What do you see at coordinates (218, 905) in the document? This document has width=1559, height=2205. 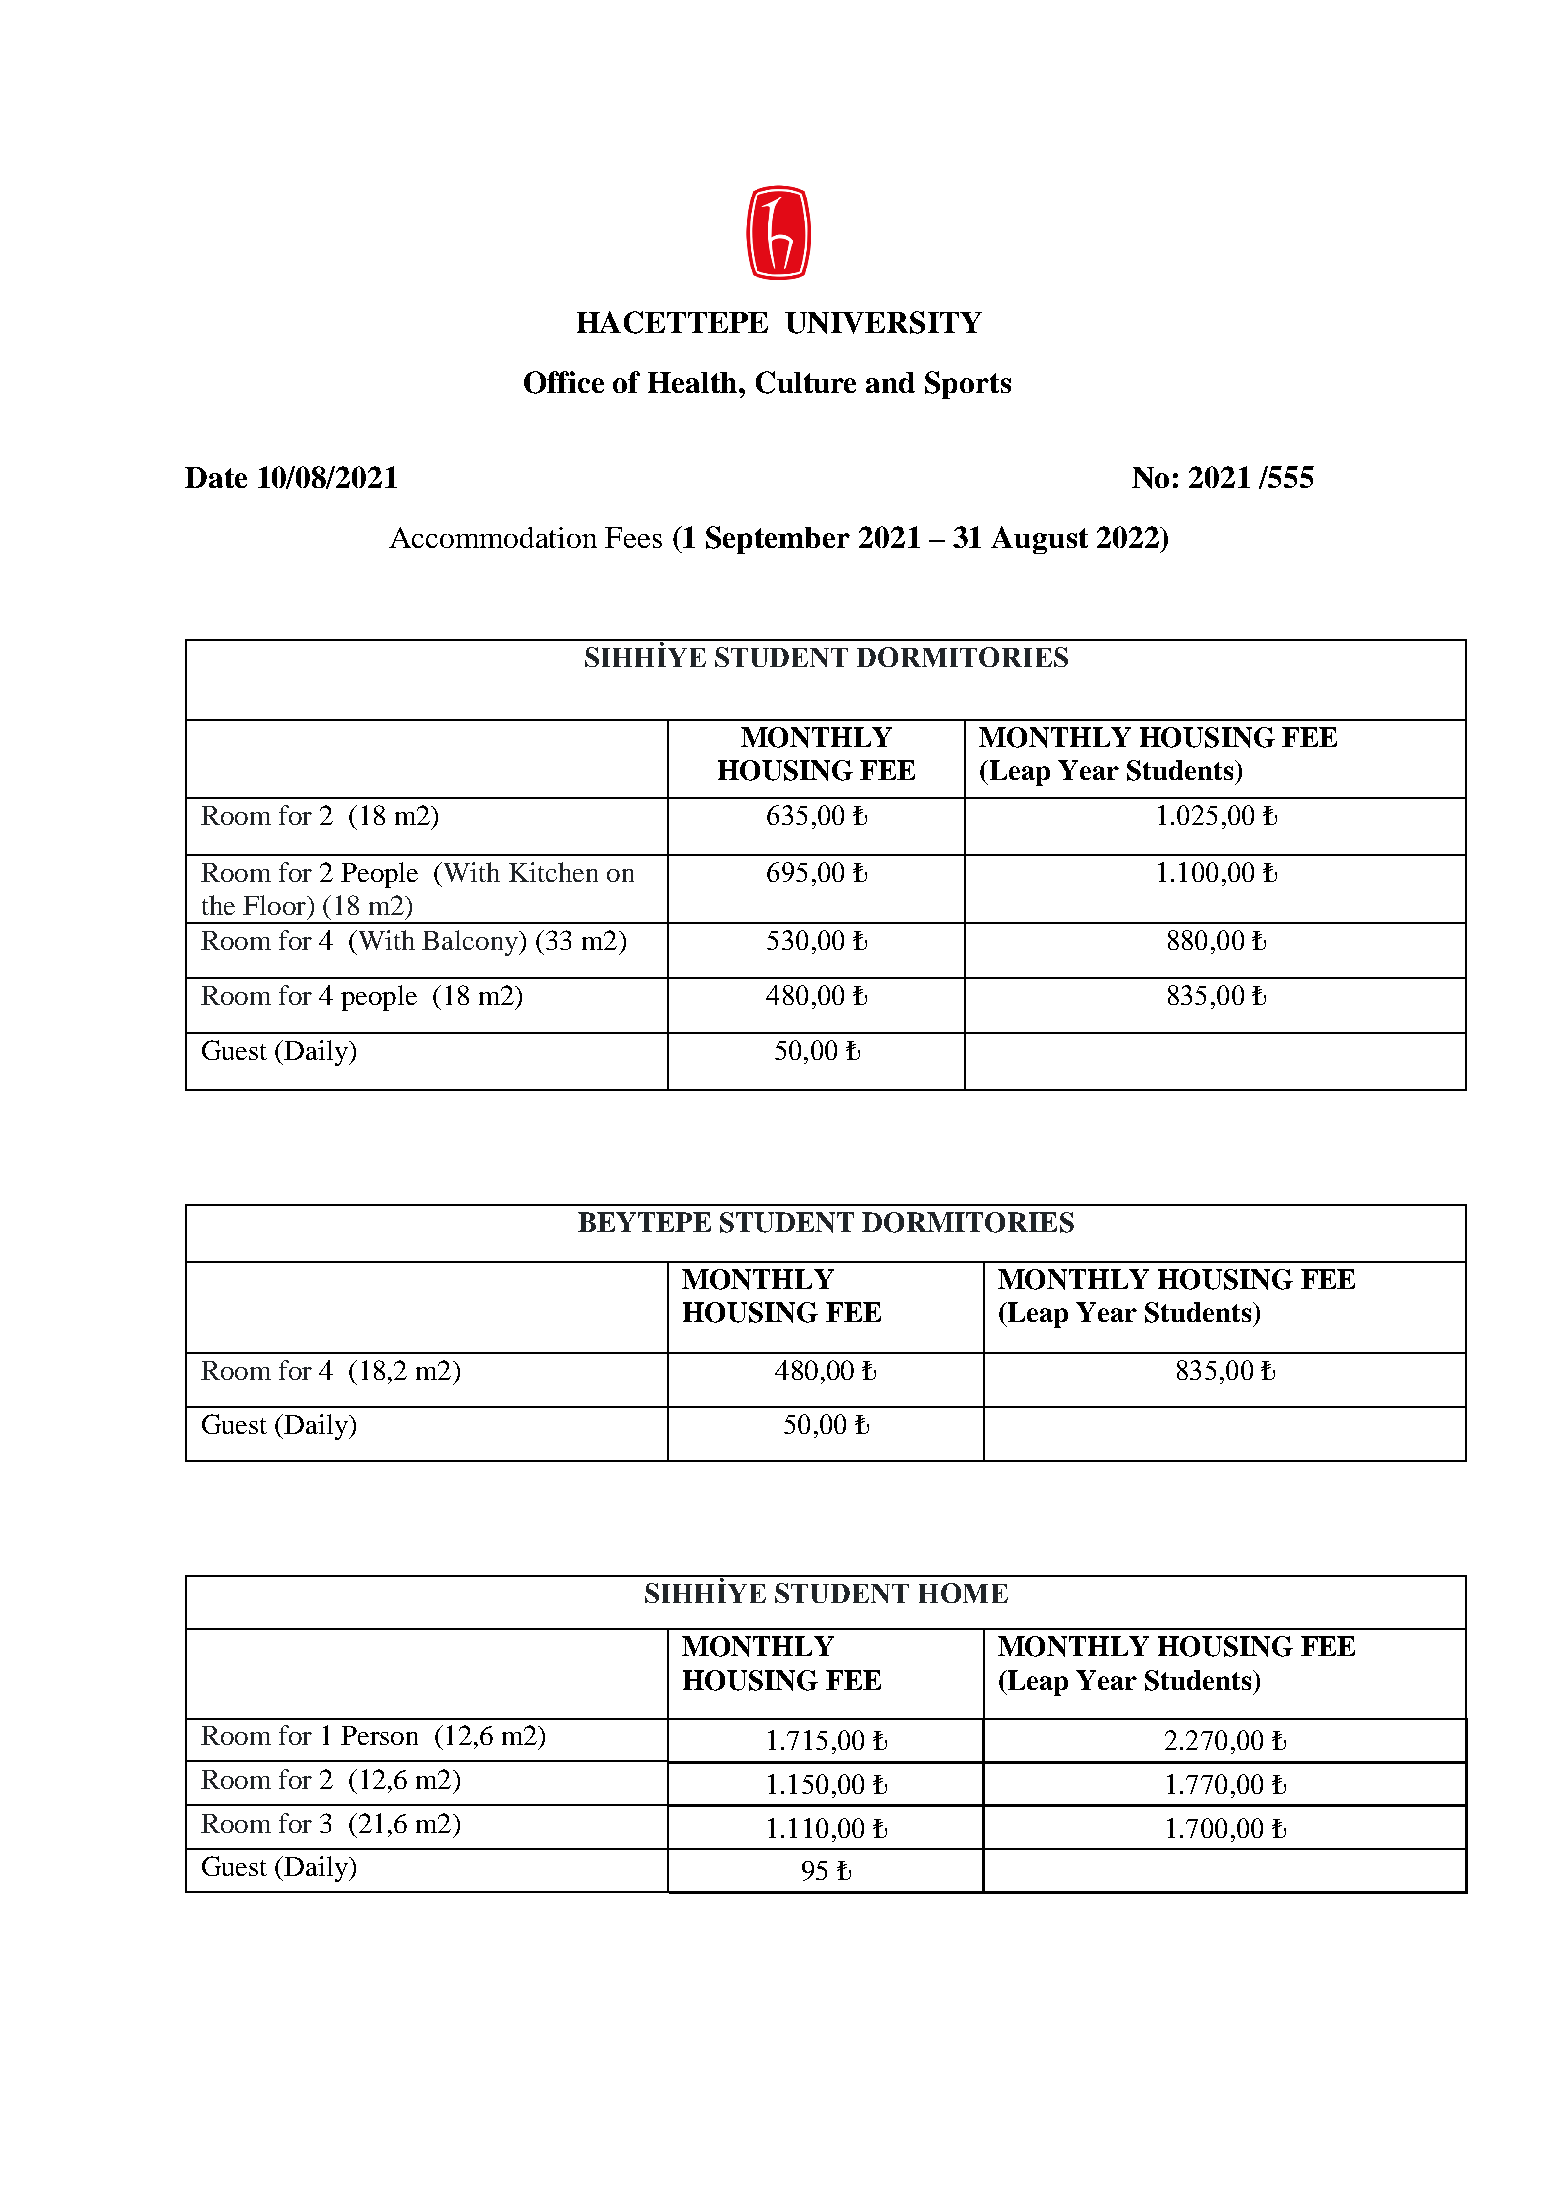 I see `the` at bounding box center [218, 905].
